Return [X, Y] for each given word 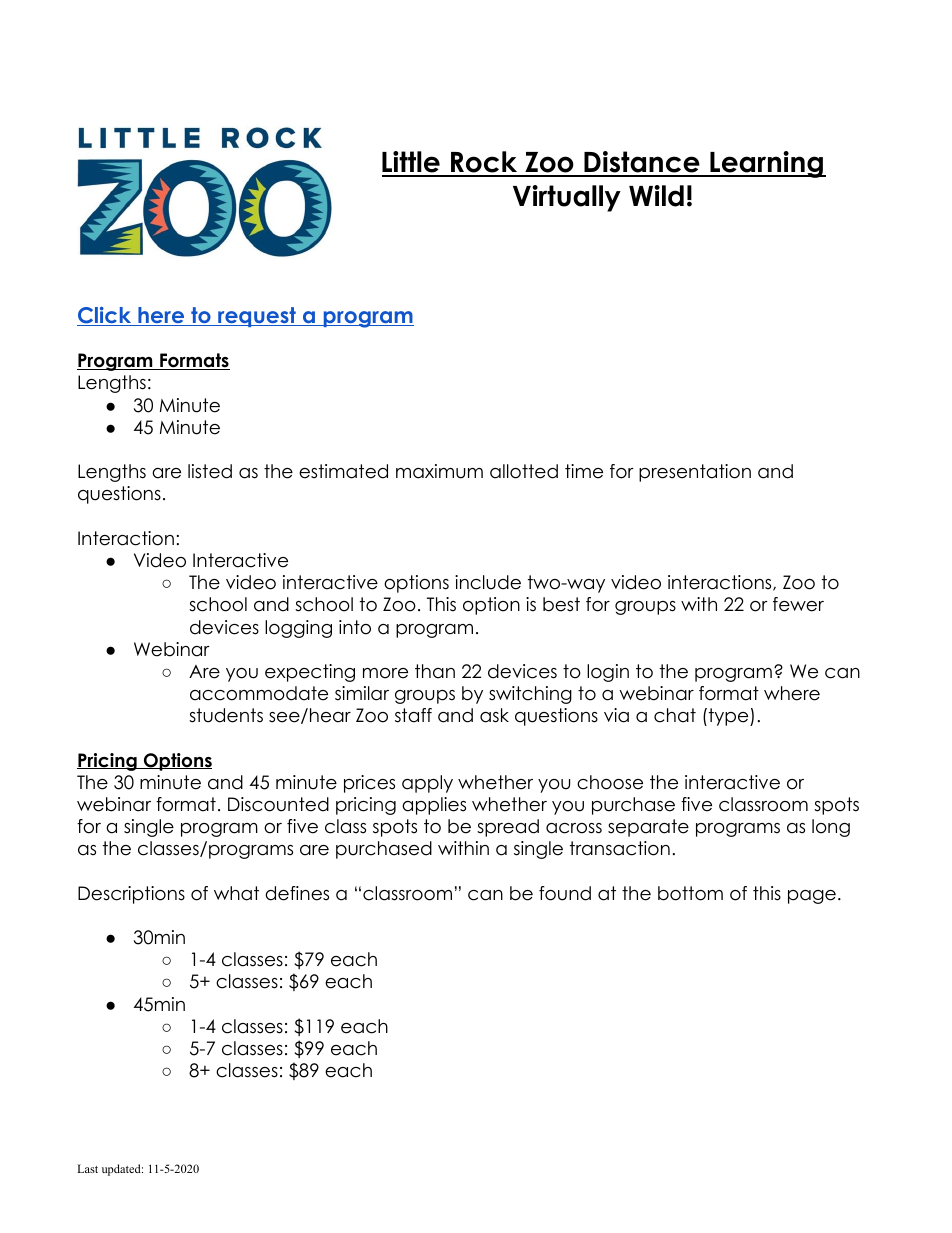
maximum [439, 471]
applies [434, 806]
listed [210, 471]
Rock [484, 163]
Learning [766, 164]
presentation [695, 473]
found [565, 893]
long [831, 828]
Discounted [278, 804]
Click [105, 316]
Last [87, 1168]
